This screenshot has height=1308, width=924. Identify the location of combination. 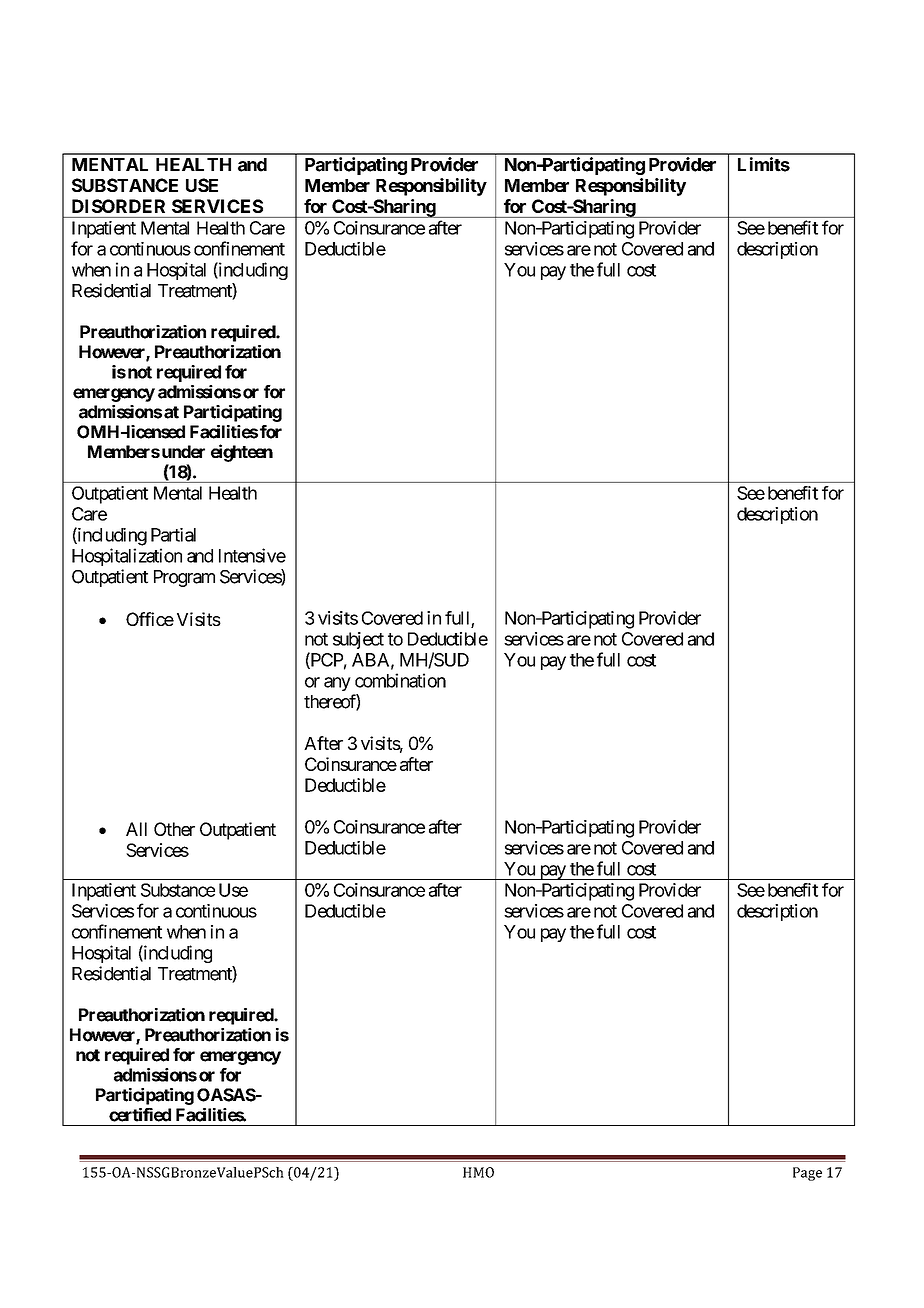
(400, 680).
